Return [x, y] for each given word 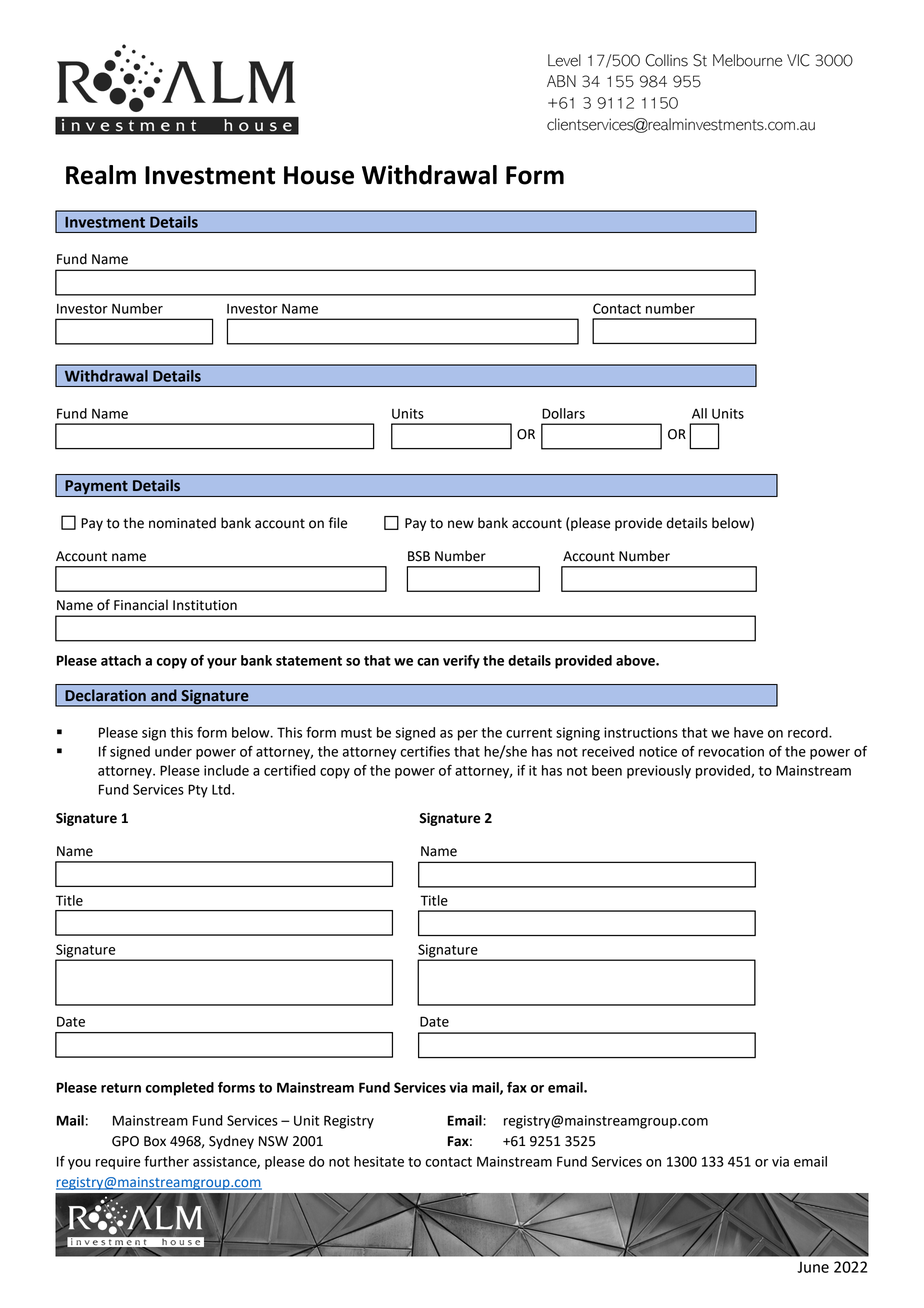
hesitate [379, 1161]
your [222, 663]
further [166, 1161]
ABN [561, 81]
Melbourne [747, 60]
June [813, 1267]
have [748, 732]
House [319, 175]
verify [461, 662]
